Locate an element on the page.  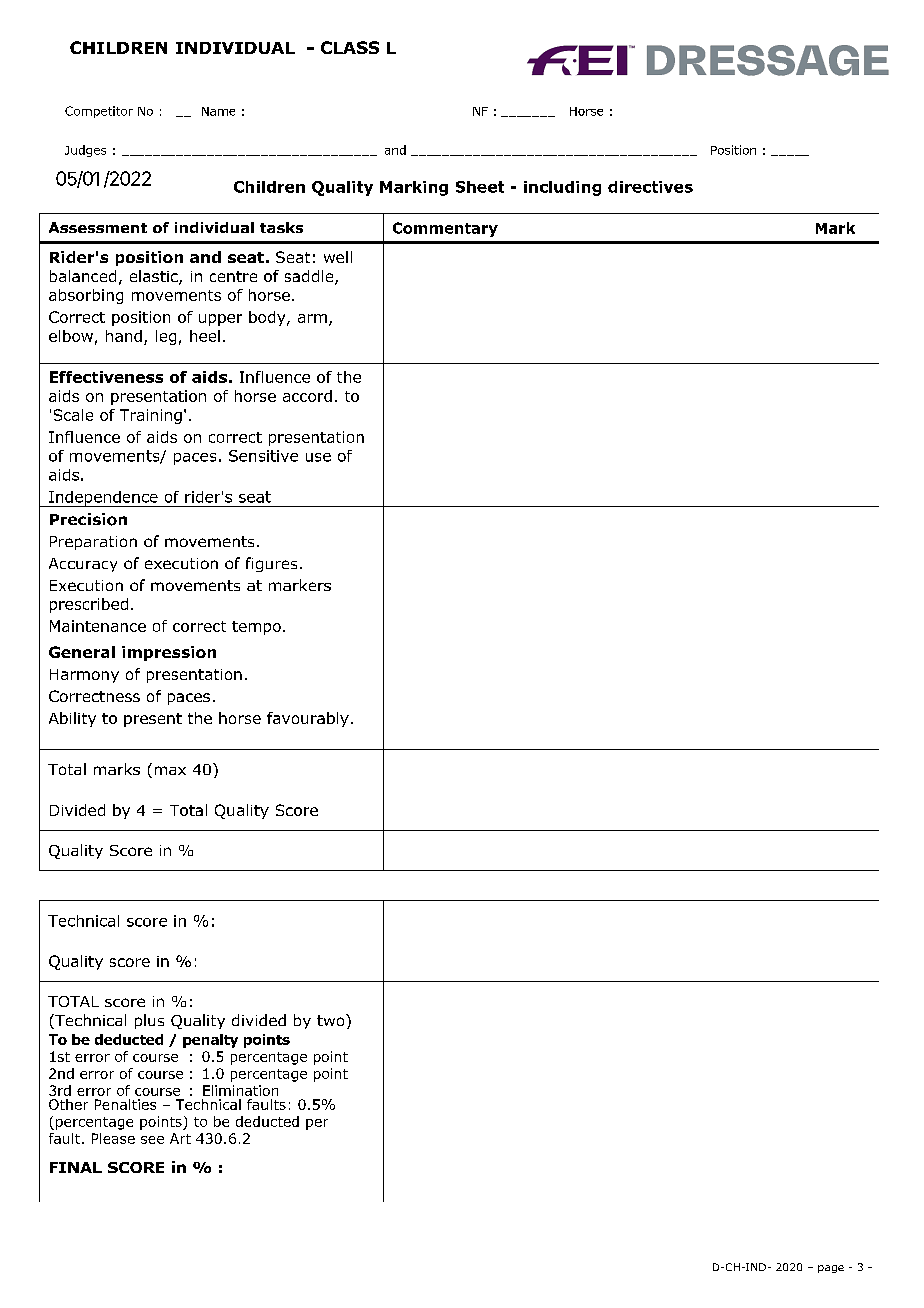
page is located at coordinates (831, 1269).
